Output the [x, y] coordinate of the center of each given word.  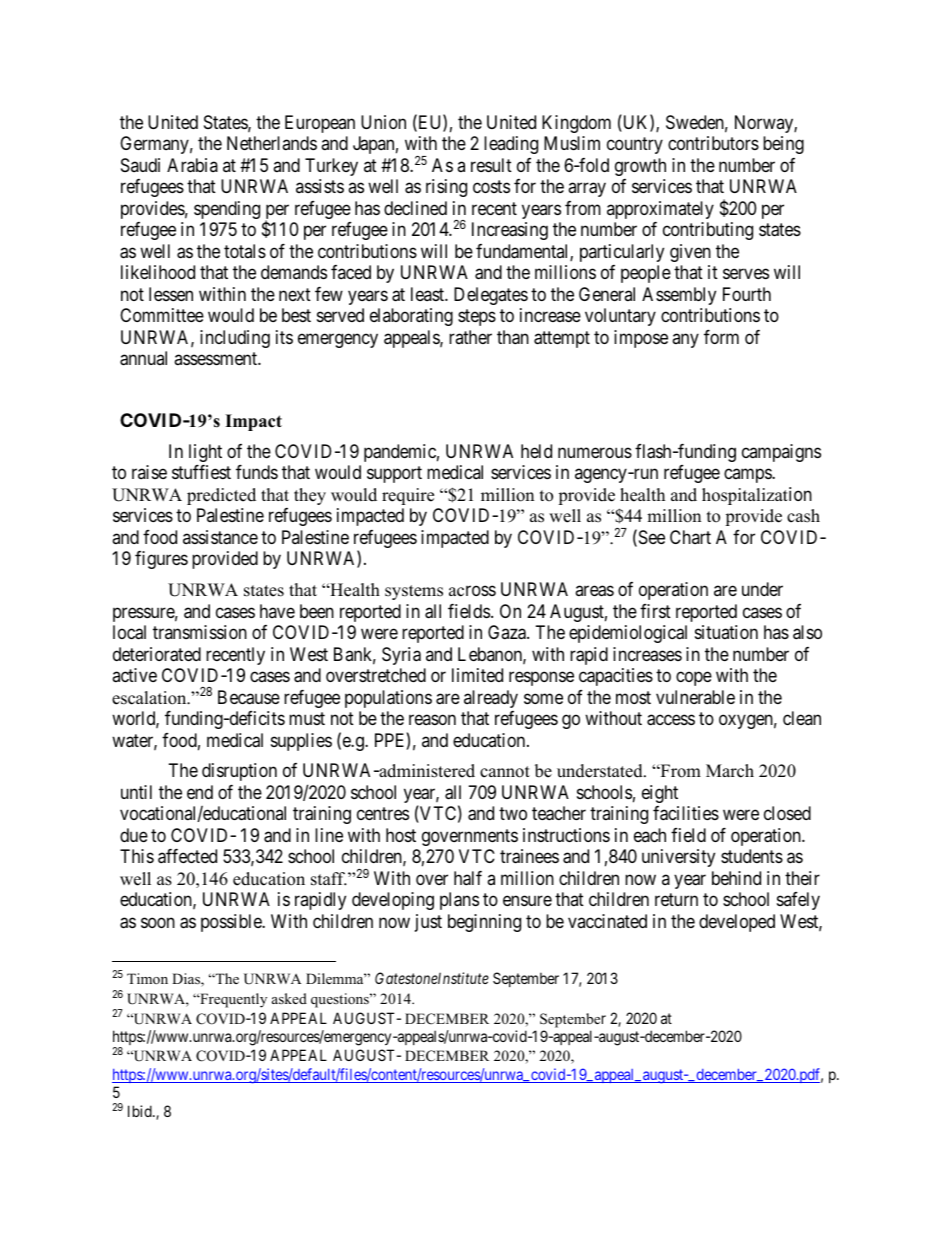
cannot [505, 772]
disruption [239, 772]
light [205, 453]
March [730, 771]
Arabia [192, 165]
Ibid [141, 1111]
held [536, 451]
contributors [713, 143]
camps [748, 476]
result [491, 165]
